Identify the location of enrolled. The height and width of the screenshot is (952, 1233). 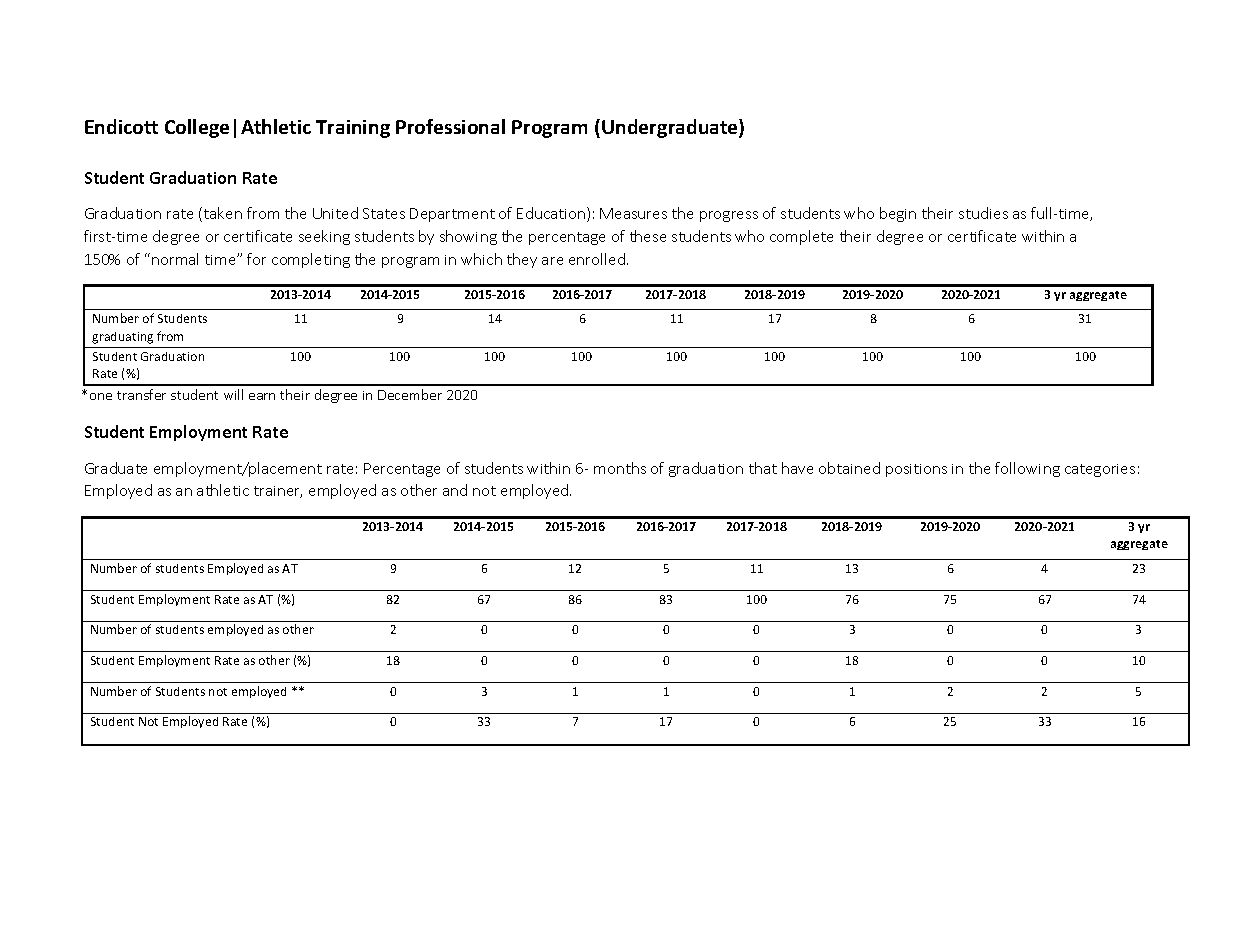
(597, 259).
